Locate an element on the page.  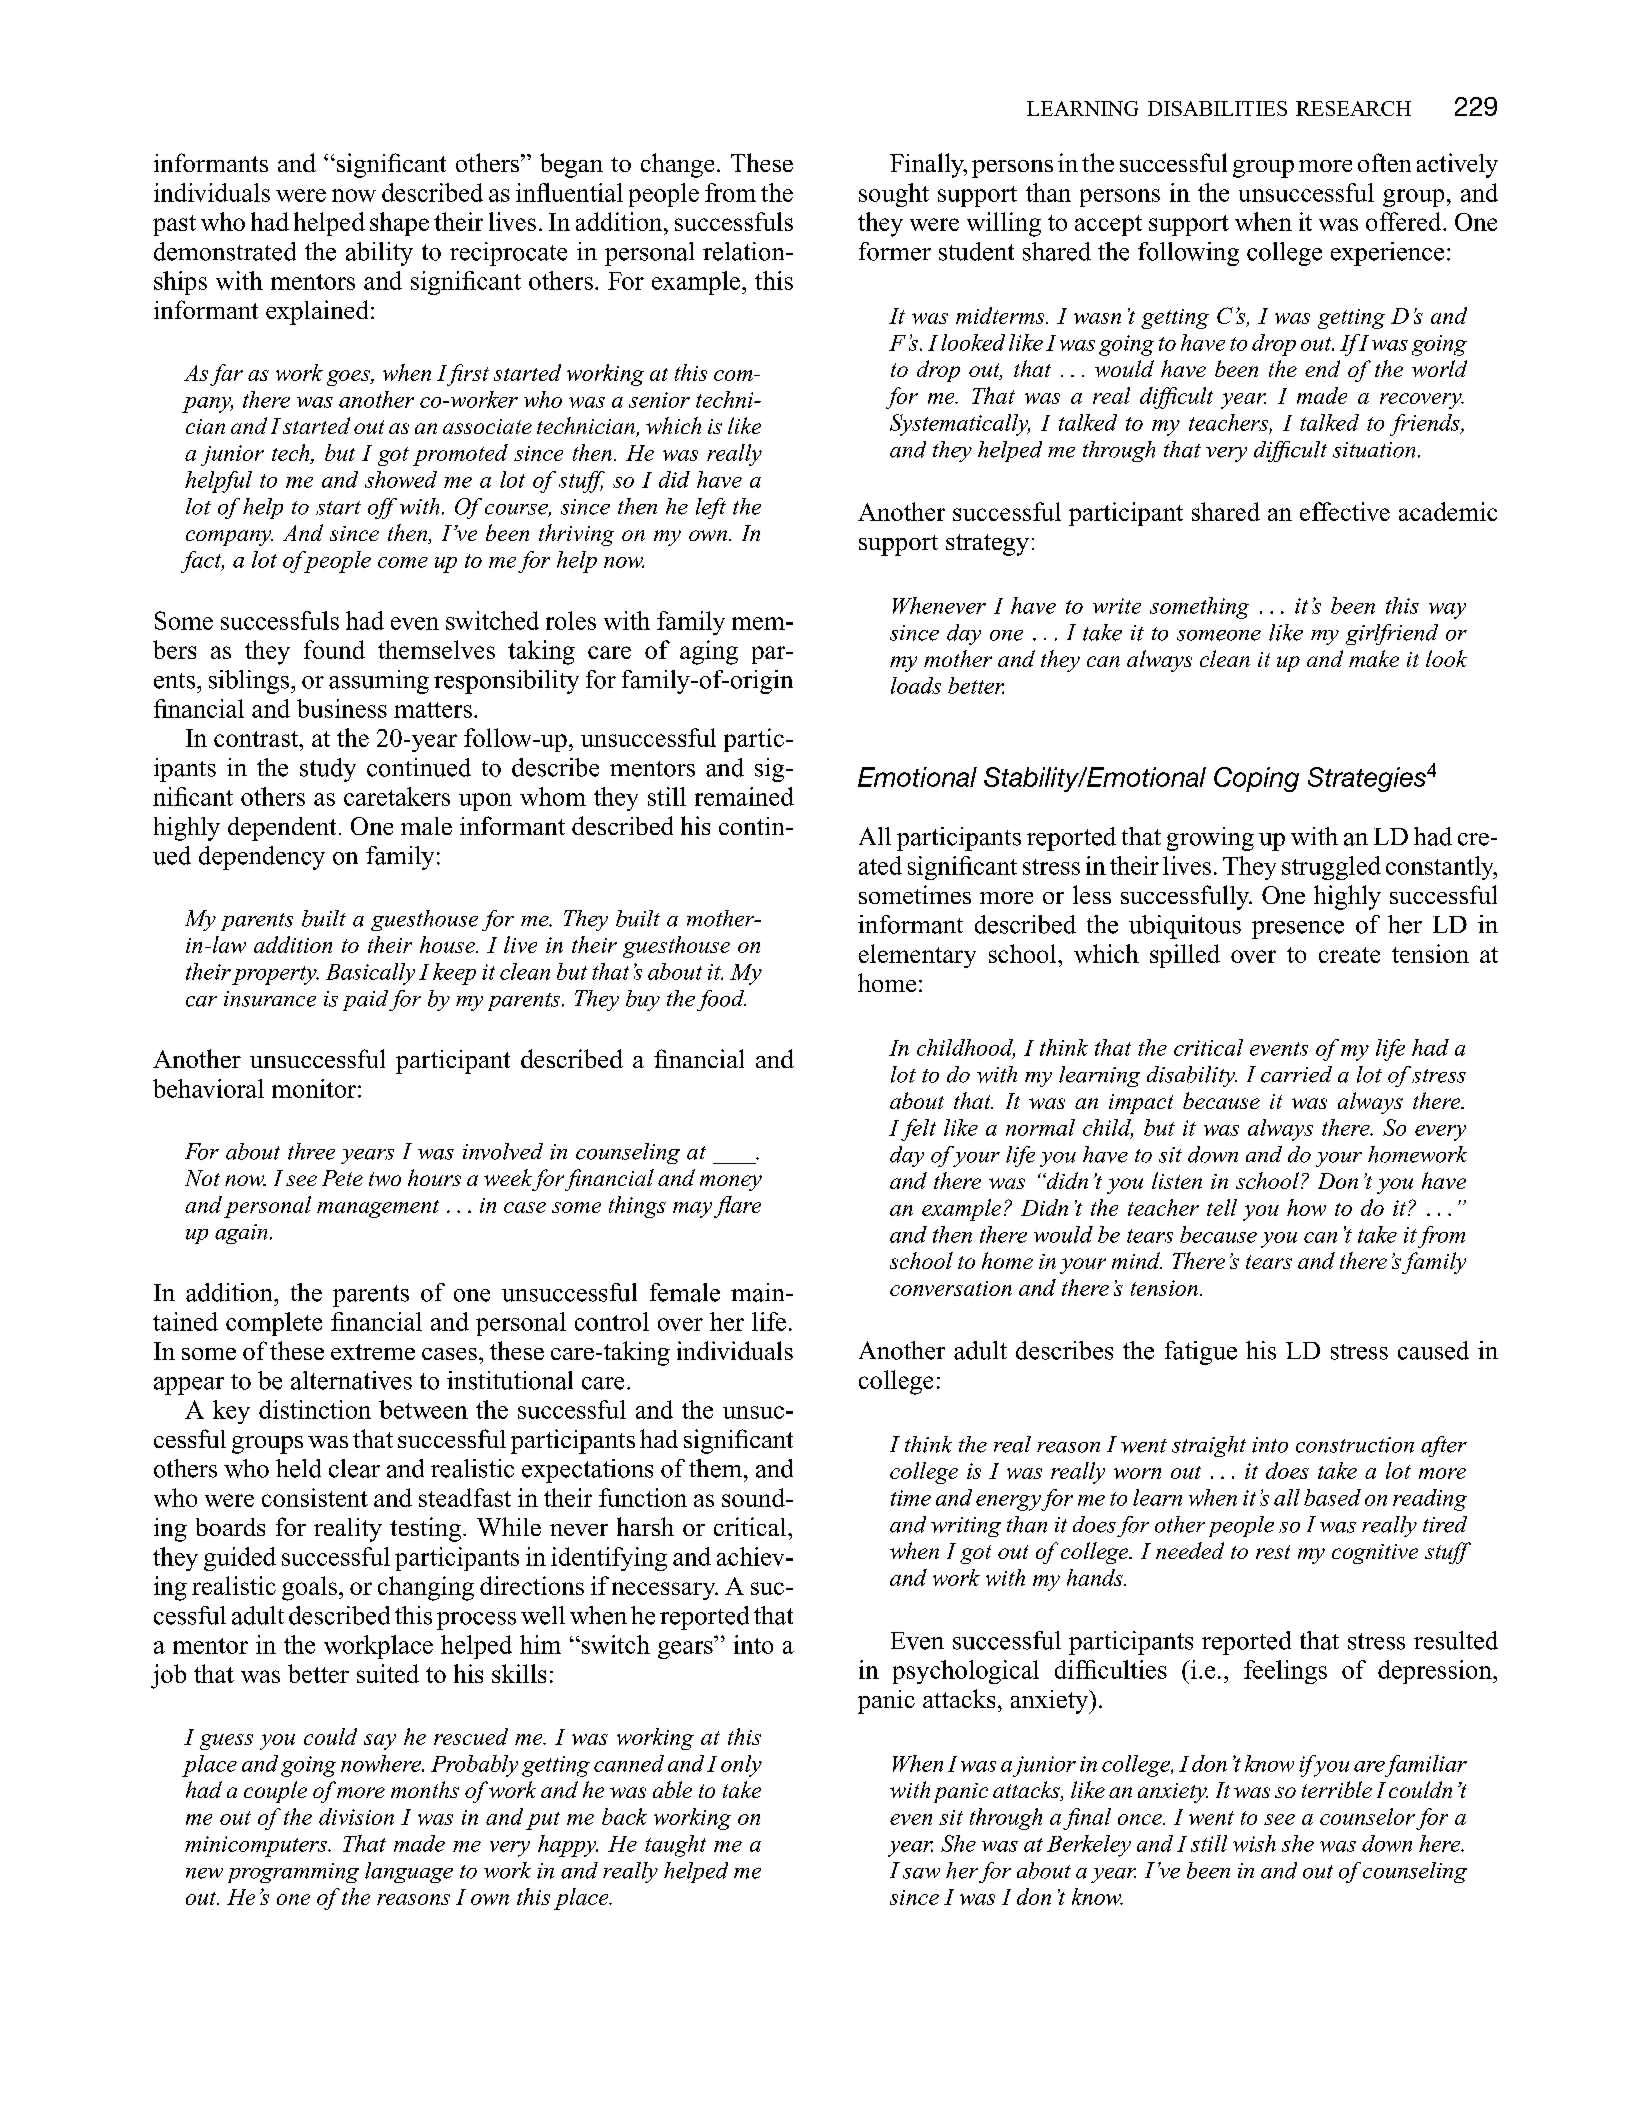
shape is located at coordinates (399, 224).
